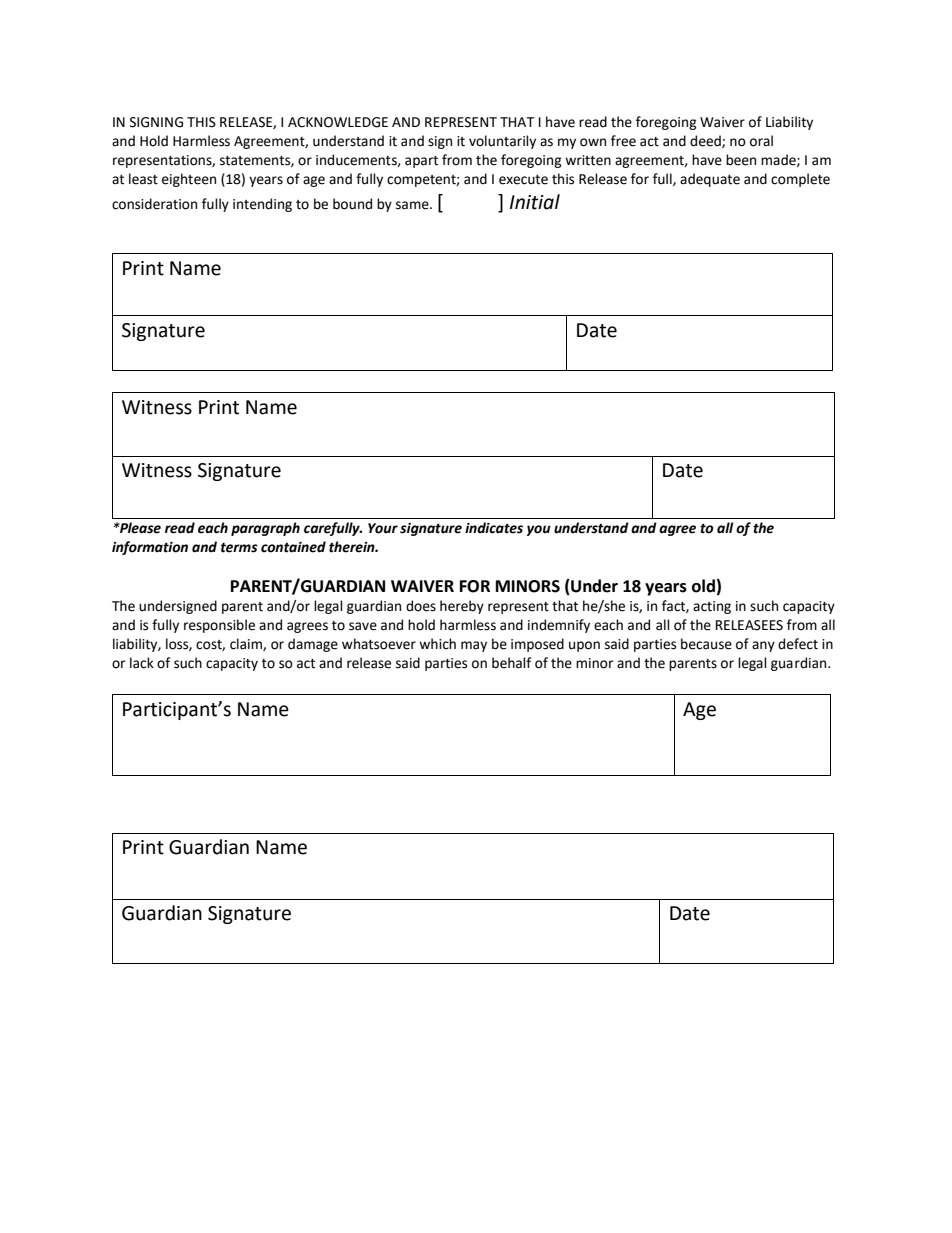 The width and height of the screenshot is (952, 1233). What do you see at coordinates (502, 142) in the screenshot?
I see `voluntarily` at bounding box center [502, 142].
